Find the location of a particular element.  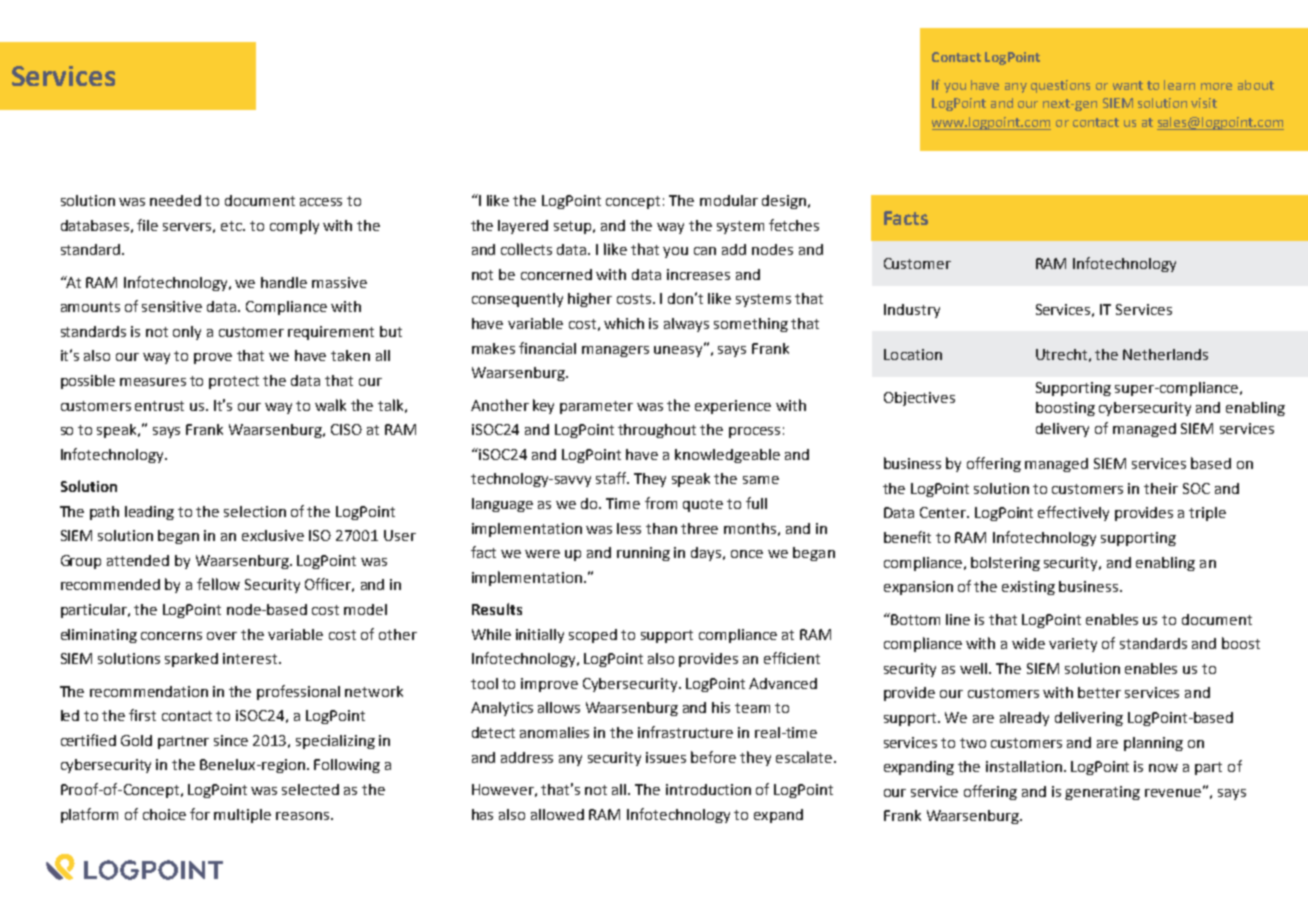

delivery is located at coordinates (1062, 430).
